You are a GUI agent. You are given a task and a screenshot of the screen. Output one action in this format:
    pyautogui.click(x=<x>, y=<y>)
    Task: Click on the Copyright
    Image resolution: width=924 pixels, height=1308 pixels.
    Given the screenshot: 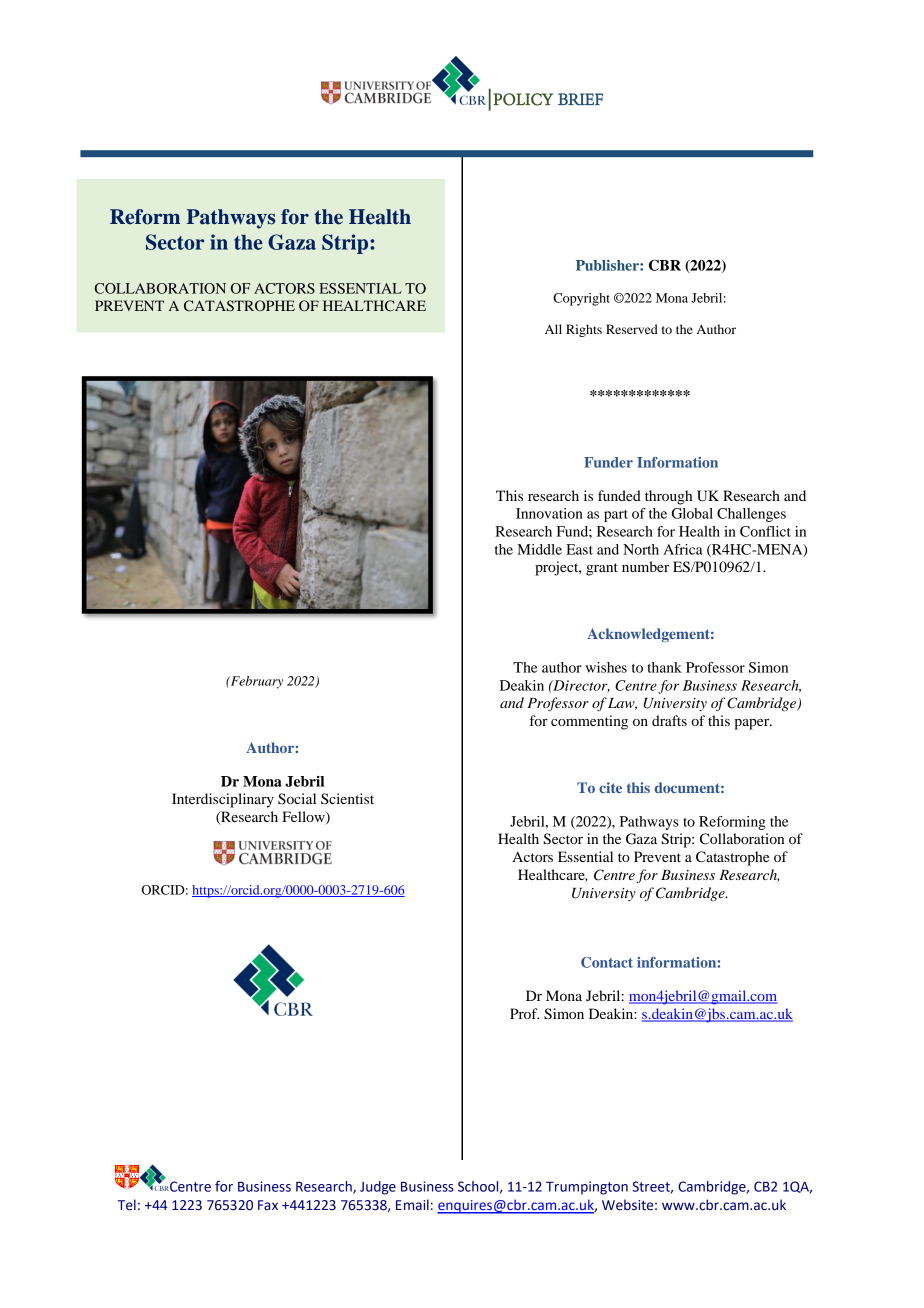 What is the action you would take?
    pyautogui.click(x=581, y=299)
